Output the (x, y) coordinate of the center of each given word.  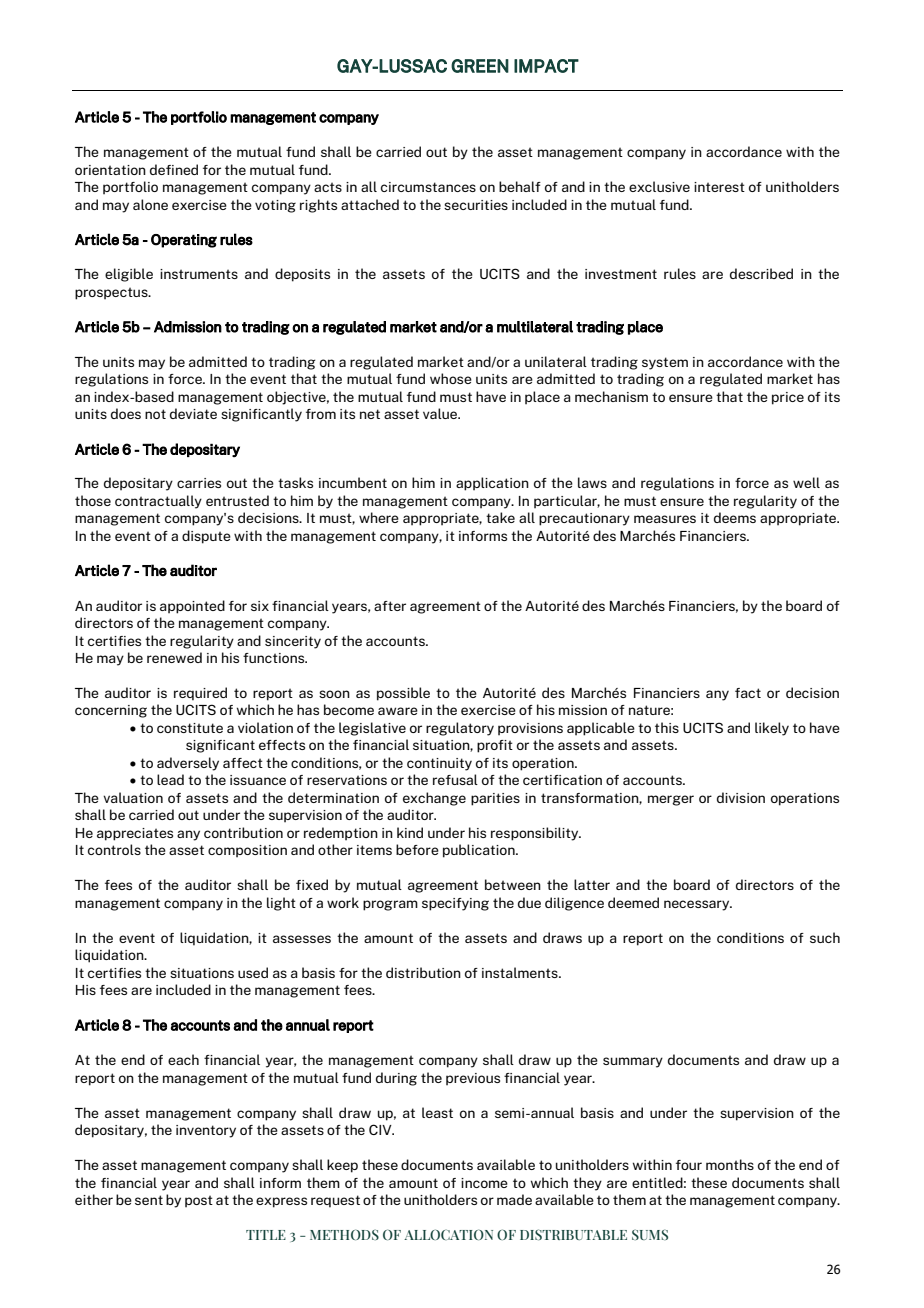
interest (719, 187)
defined (174, 169)
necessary (698, 905)
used (253, 972)
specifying (455, 904)
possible (403, 694)
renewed (174, 657)
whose (451, 378)
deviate (193, 413)
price (788, 398)
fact (748, 693)
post (199, 1201)
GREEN (480, 66)
